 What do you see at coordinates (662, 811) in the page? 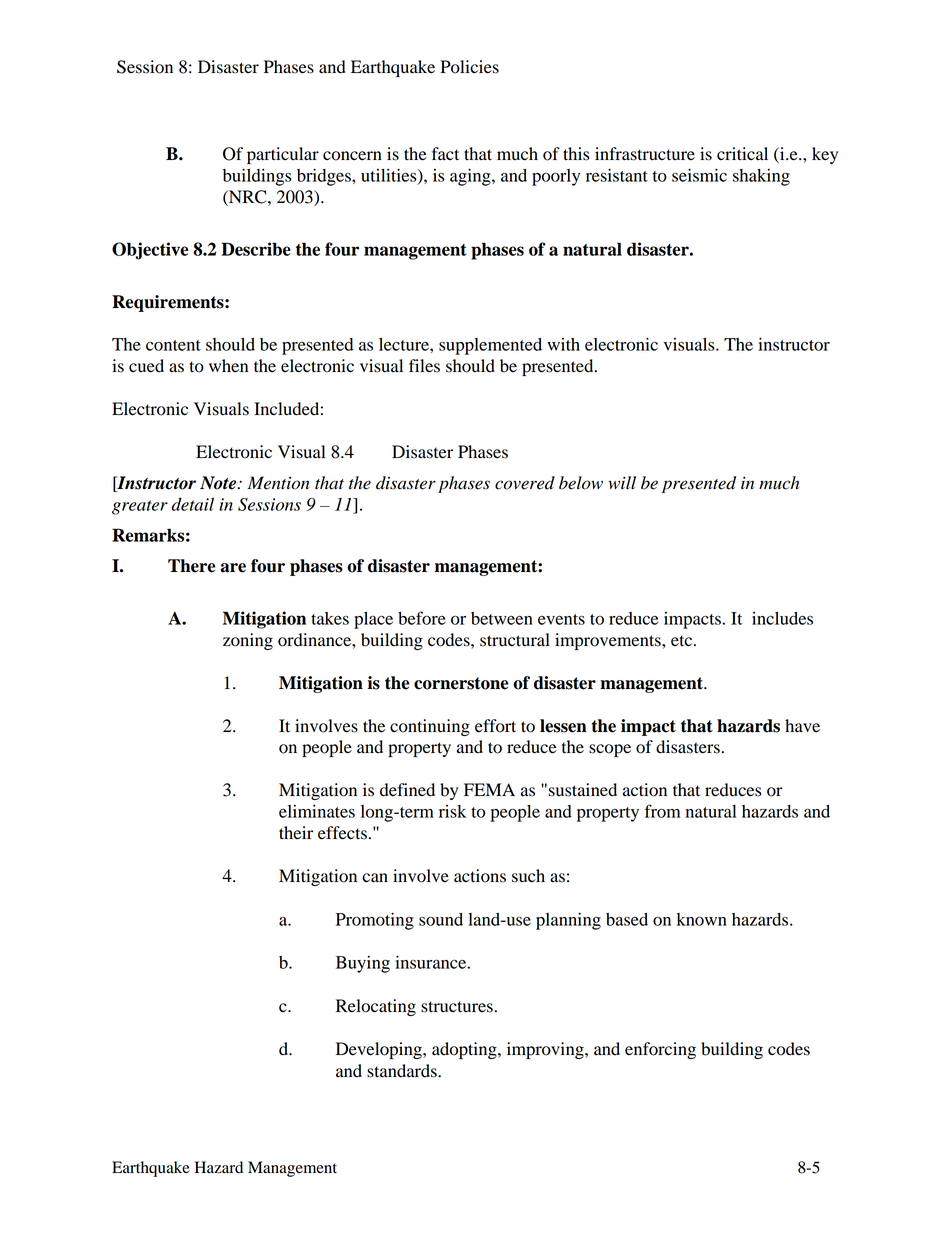
I see `from` at bounding box center [662, 811].
